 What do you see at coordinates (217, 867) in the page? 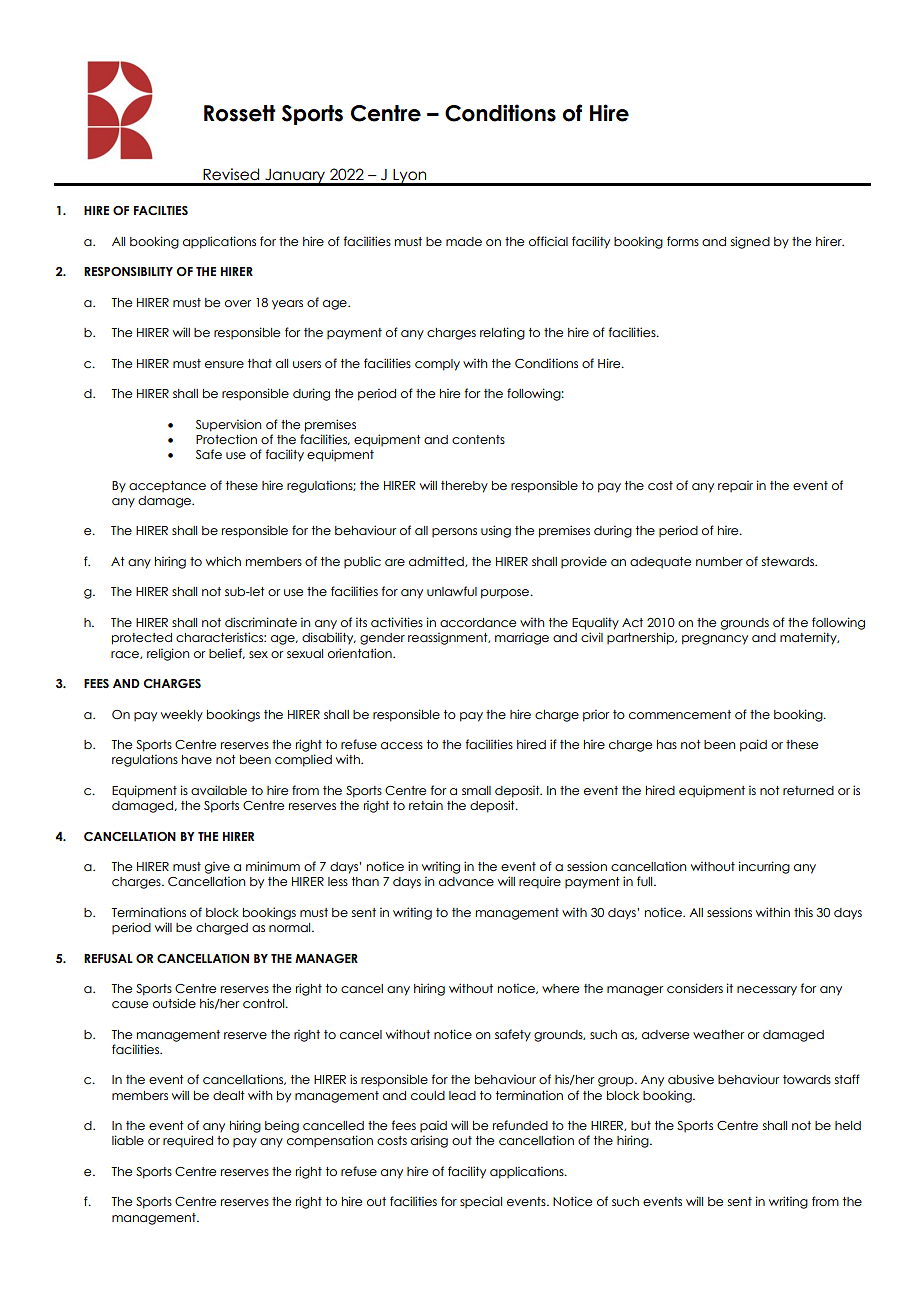
I see `give` at bounding box center [217, 867].
